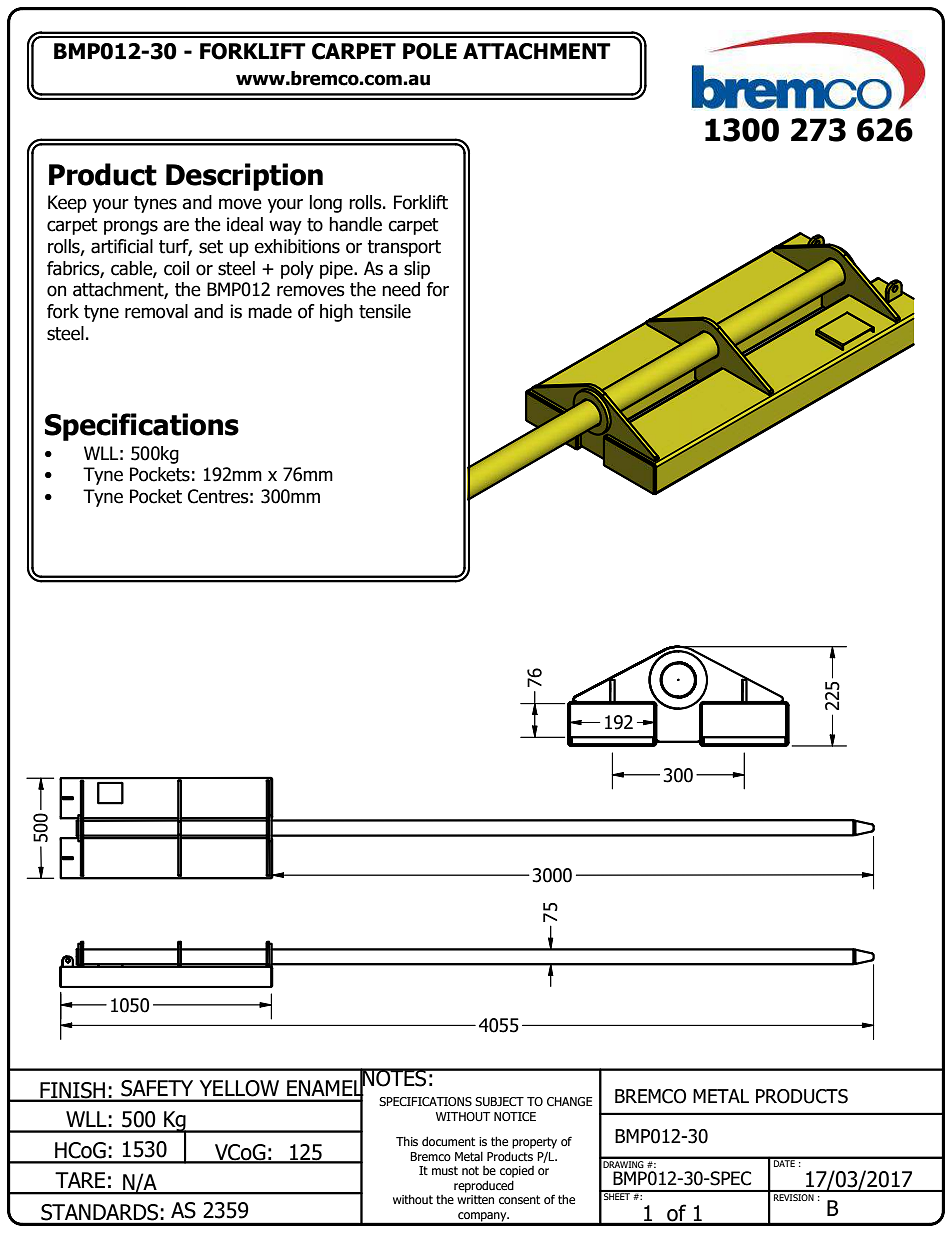  Describe the element at coordinates (67, 204) in the page. I see `Keep` at that location.
